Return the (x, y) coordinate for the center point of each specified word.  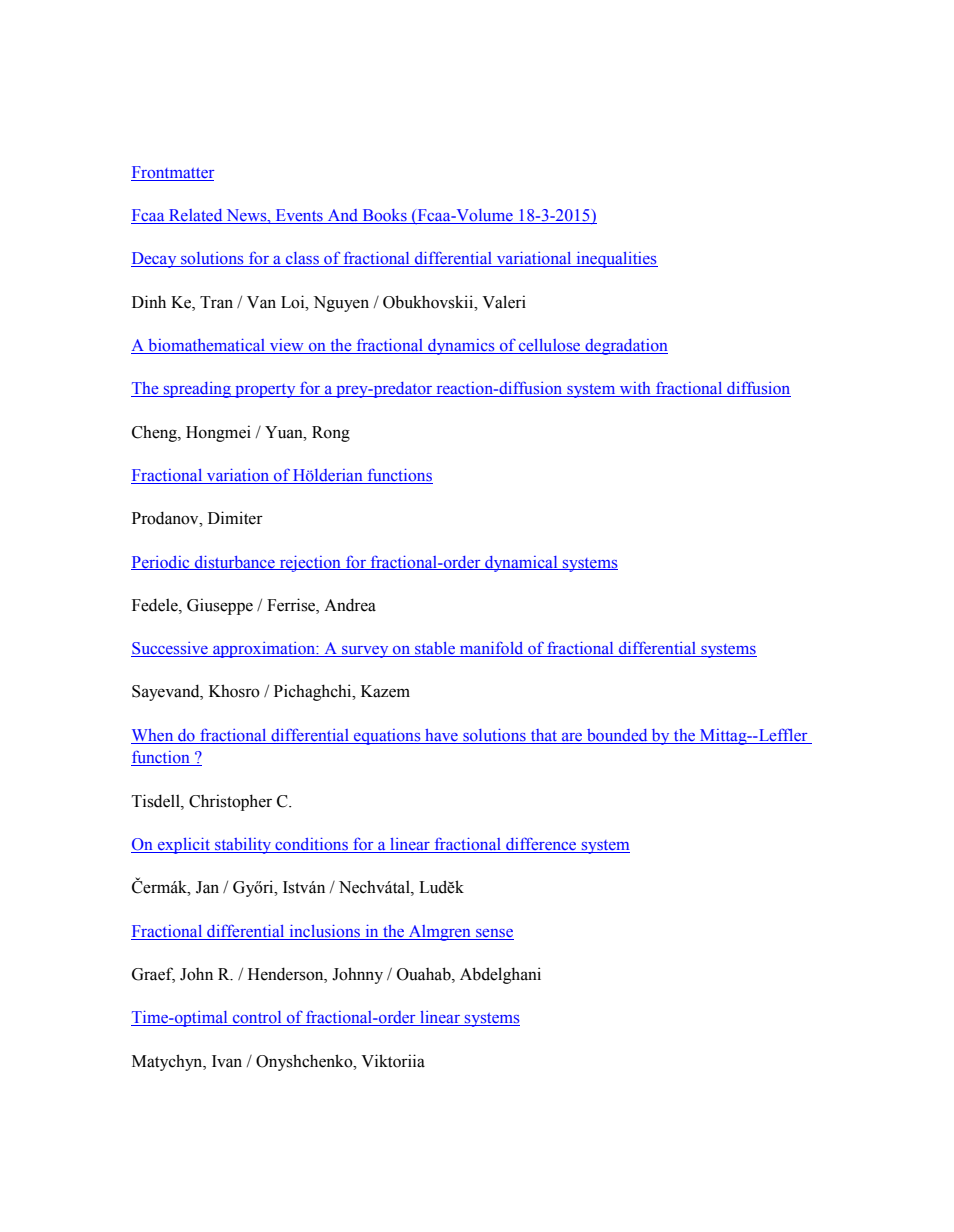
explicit (184, 846)
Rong (331, 434)
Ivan (227, 1061)
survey (365, 652)
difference (541, 845)
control (257, 1018)
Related (196, 216)
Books (384, 216)
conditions (311, 845)
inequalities (616, 260)
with (635, 389)
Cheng (155, 433)
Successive (170, 649)
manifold (492, 649)
